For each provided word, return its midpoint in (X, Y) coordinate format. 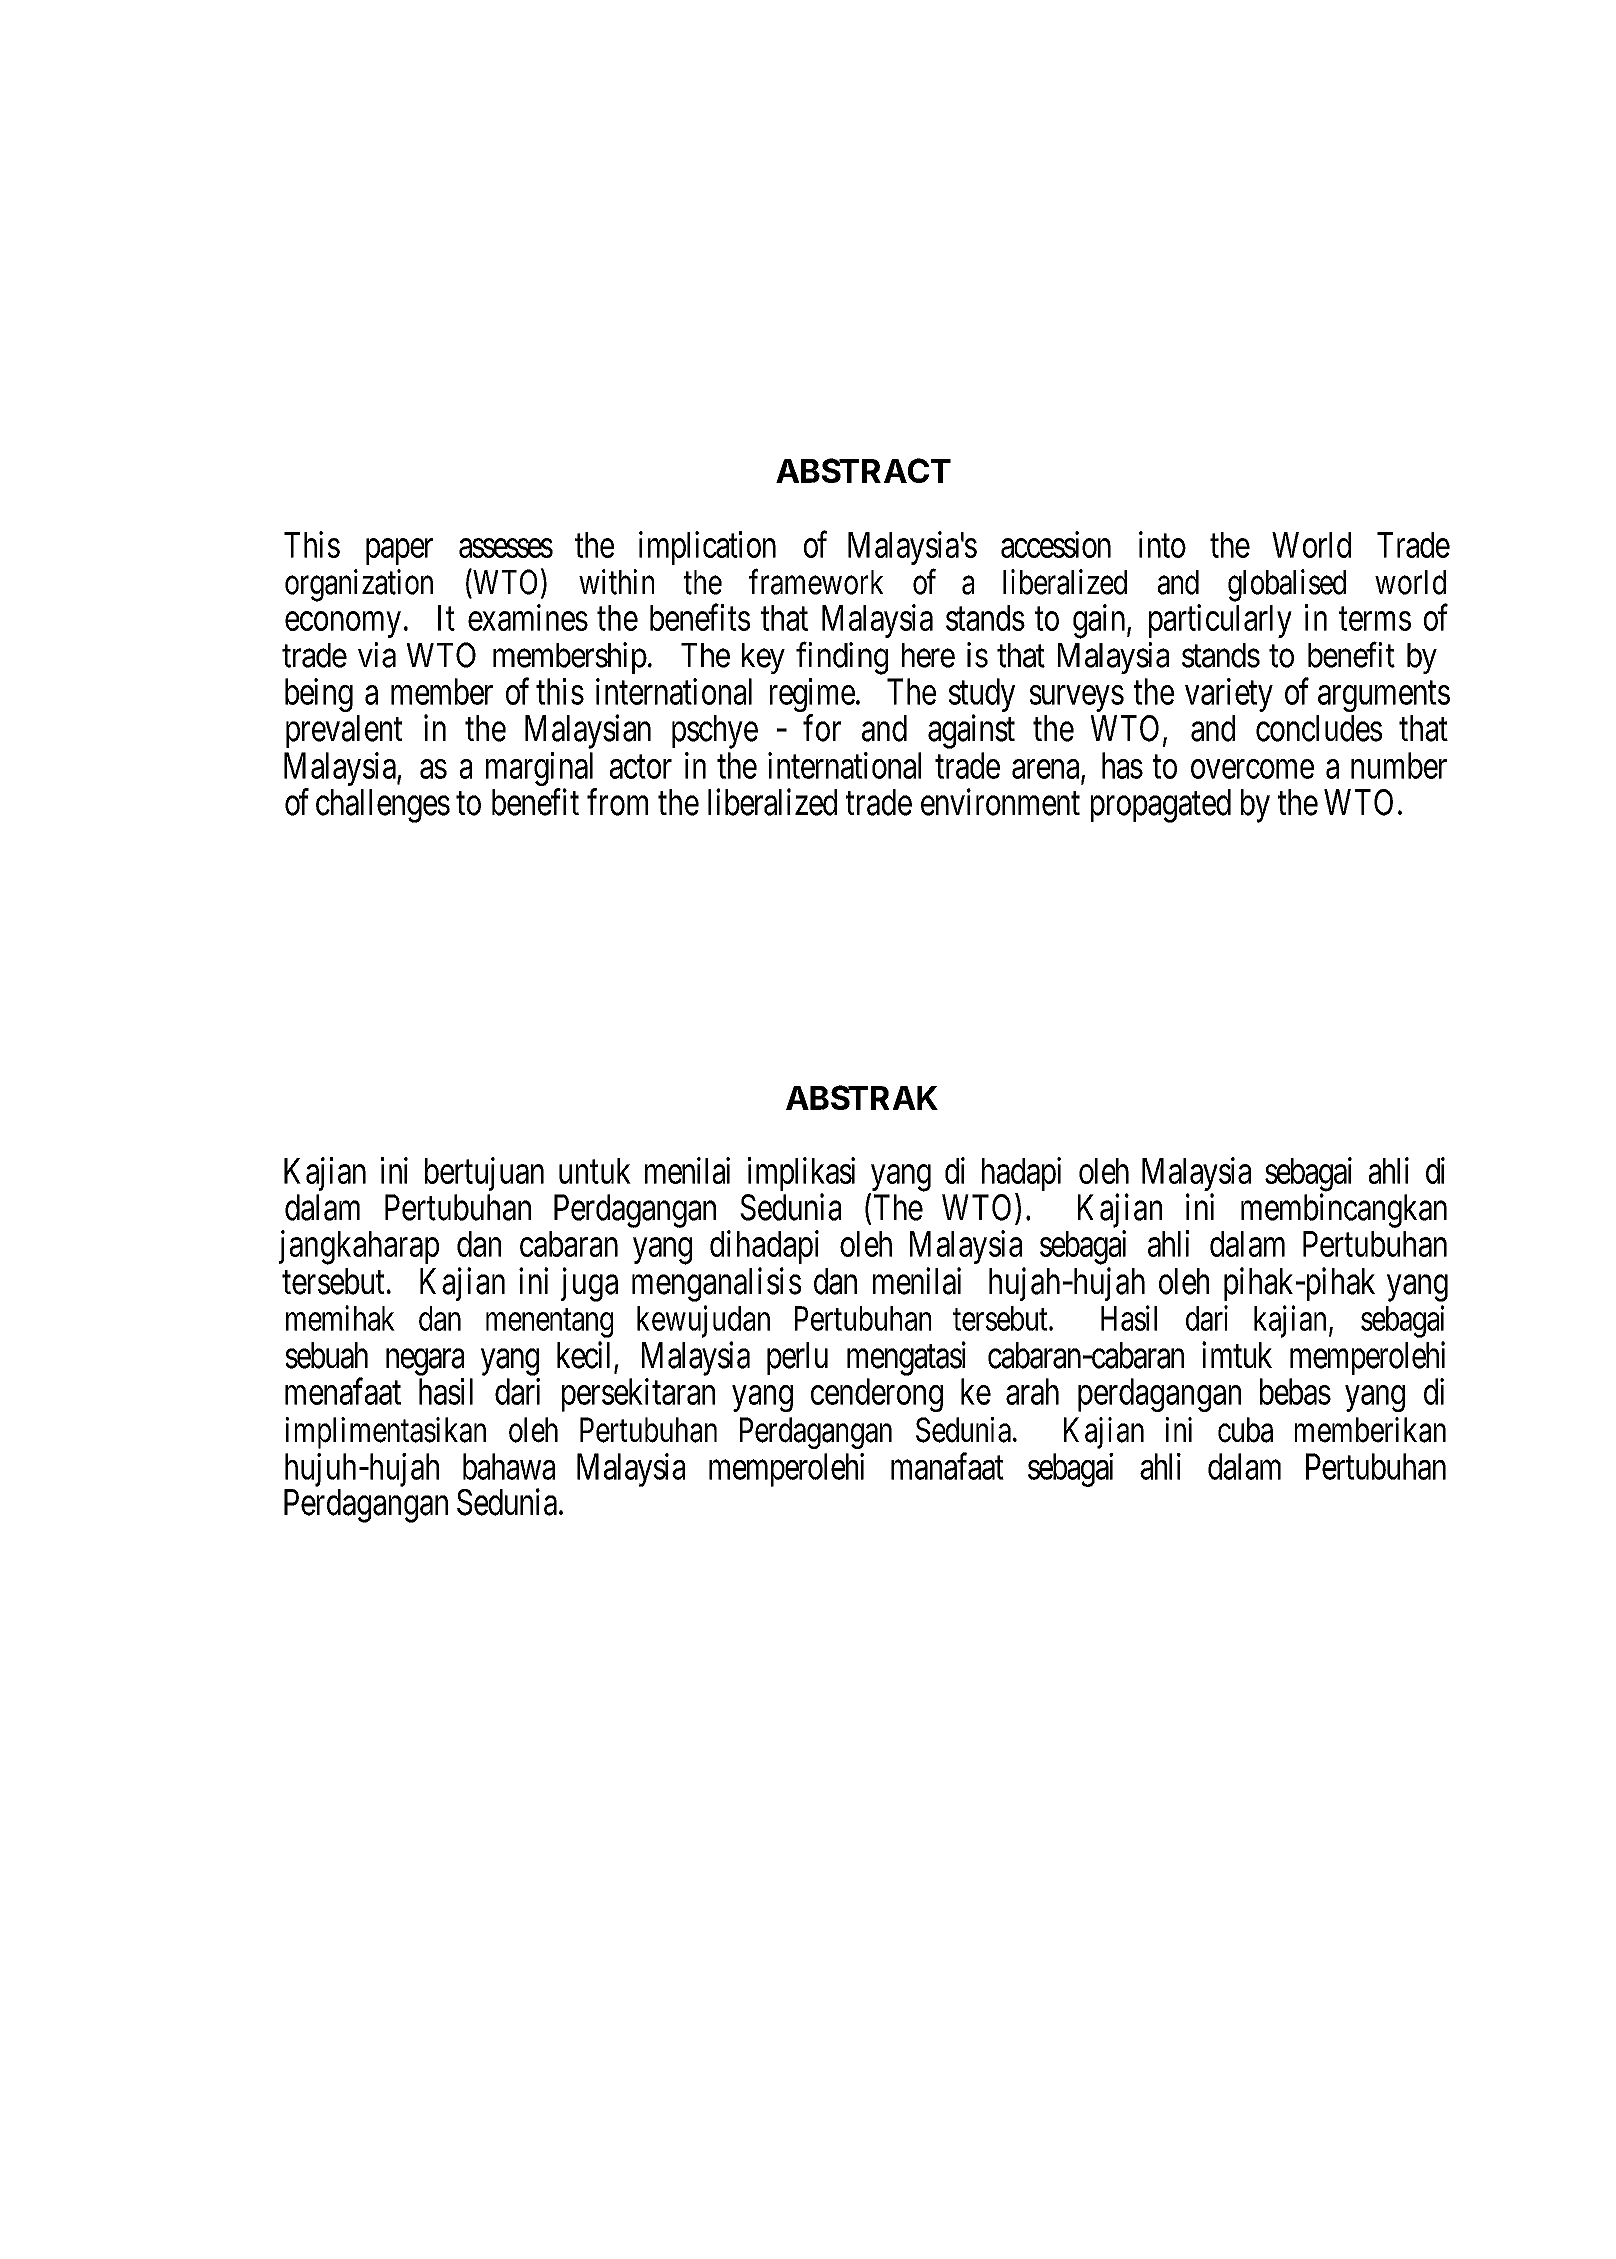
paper (399, 552)
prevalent (344, 731)
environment (1000, 802)
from (617, 802)
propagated (1161, 806)
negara (425, 1362)
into (1162, 544)
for (822, 728)
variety (1229, 695)
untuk (595, 1171)
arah (1032, 1391)
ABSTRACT (863, 470)
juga (589, 1284)
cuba (1245, 1430)
